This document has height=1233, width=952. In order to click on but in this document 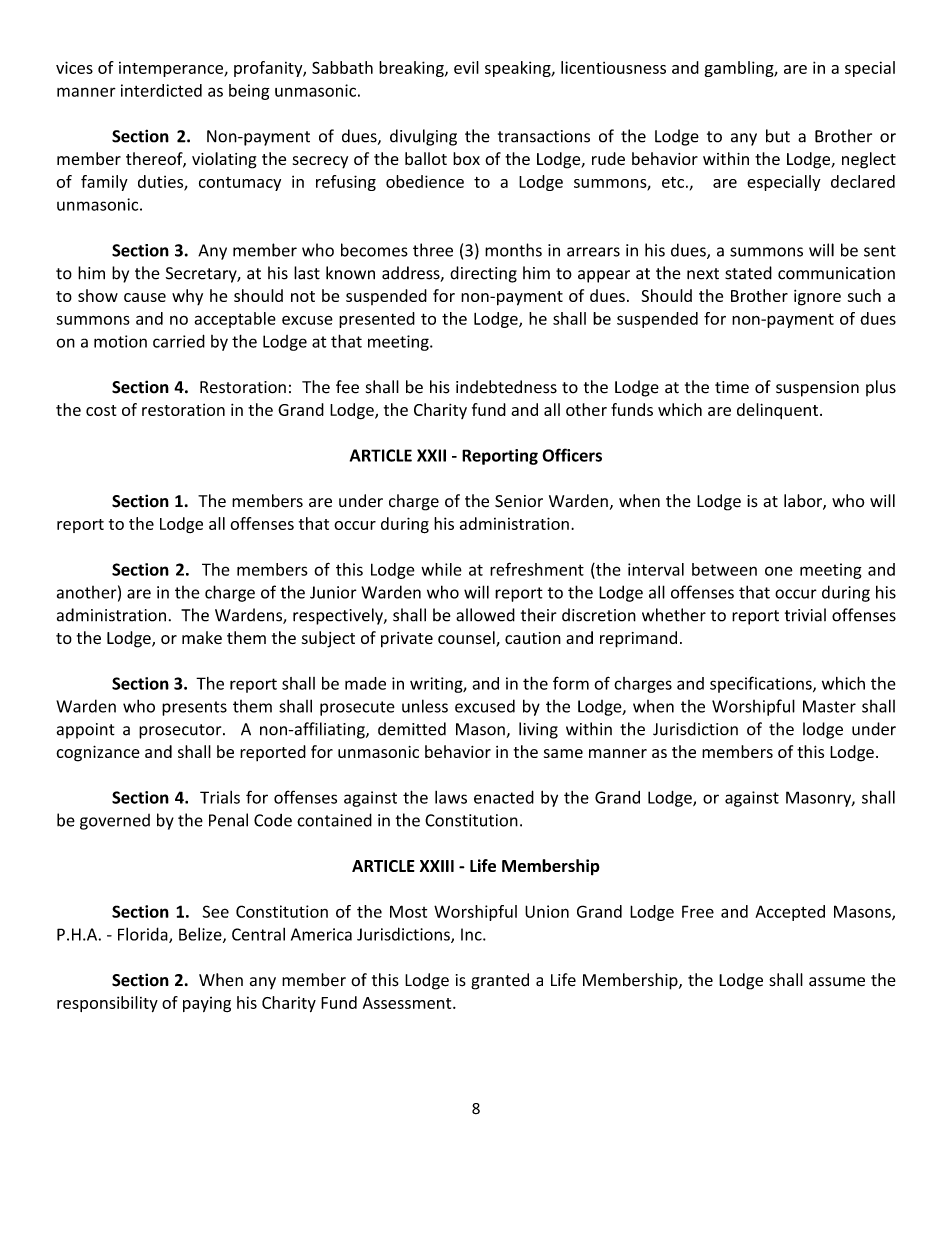, I will do `click(778, 136)`.
